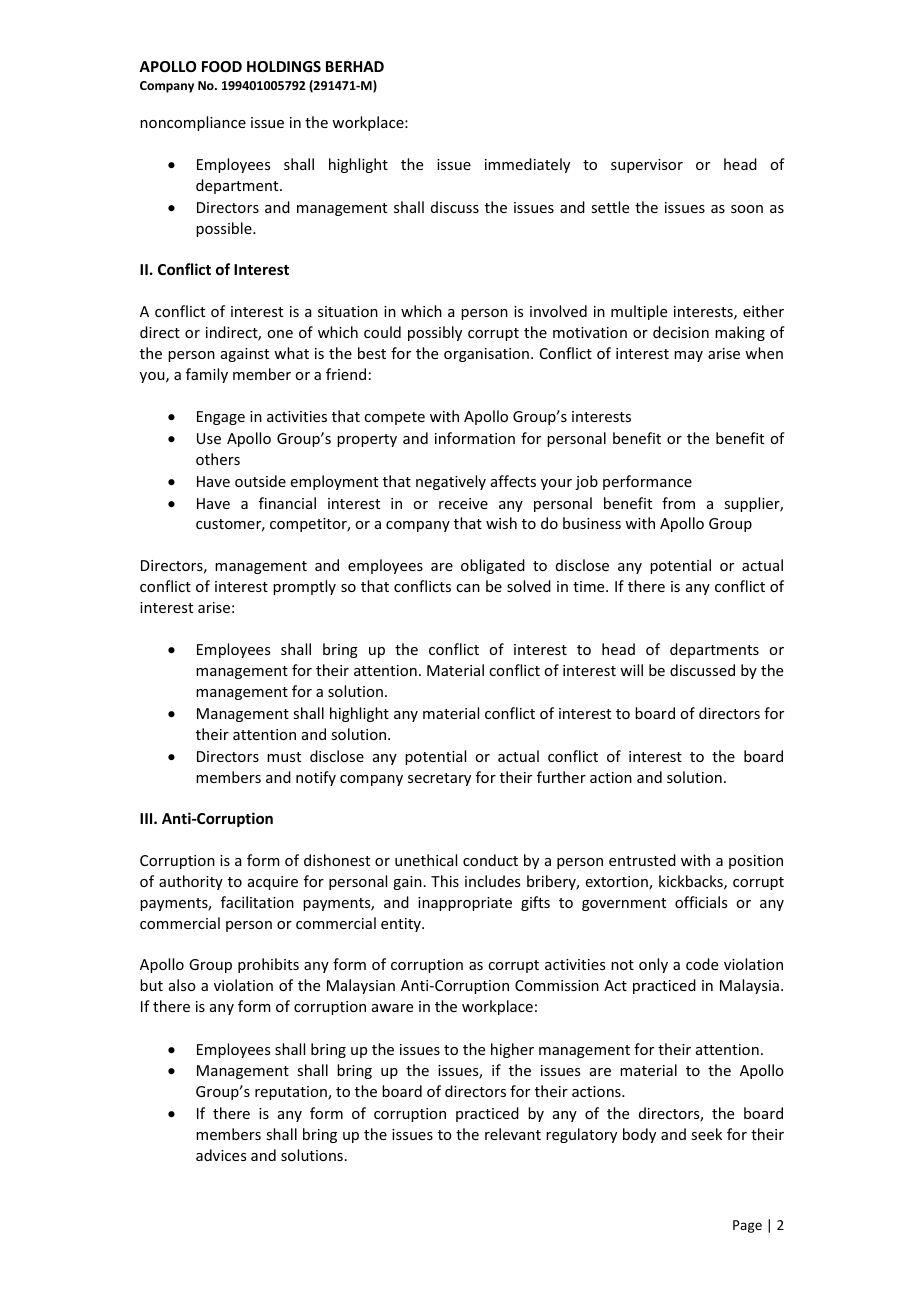 The height and width of the screenshot is (1308, 924). Describe the element at coordinates (468, 588) in the screenshot. I see `can` at that location.
